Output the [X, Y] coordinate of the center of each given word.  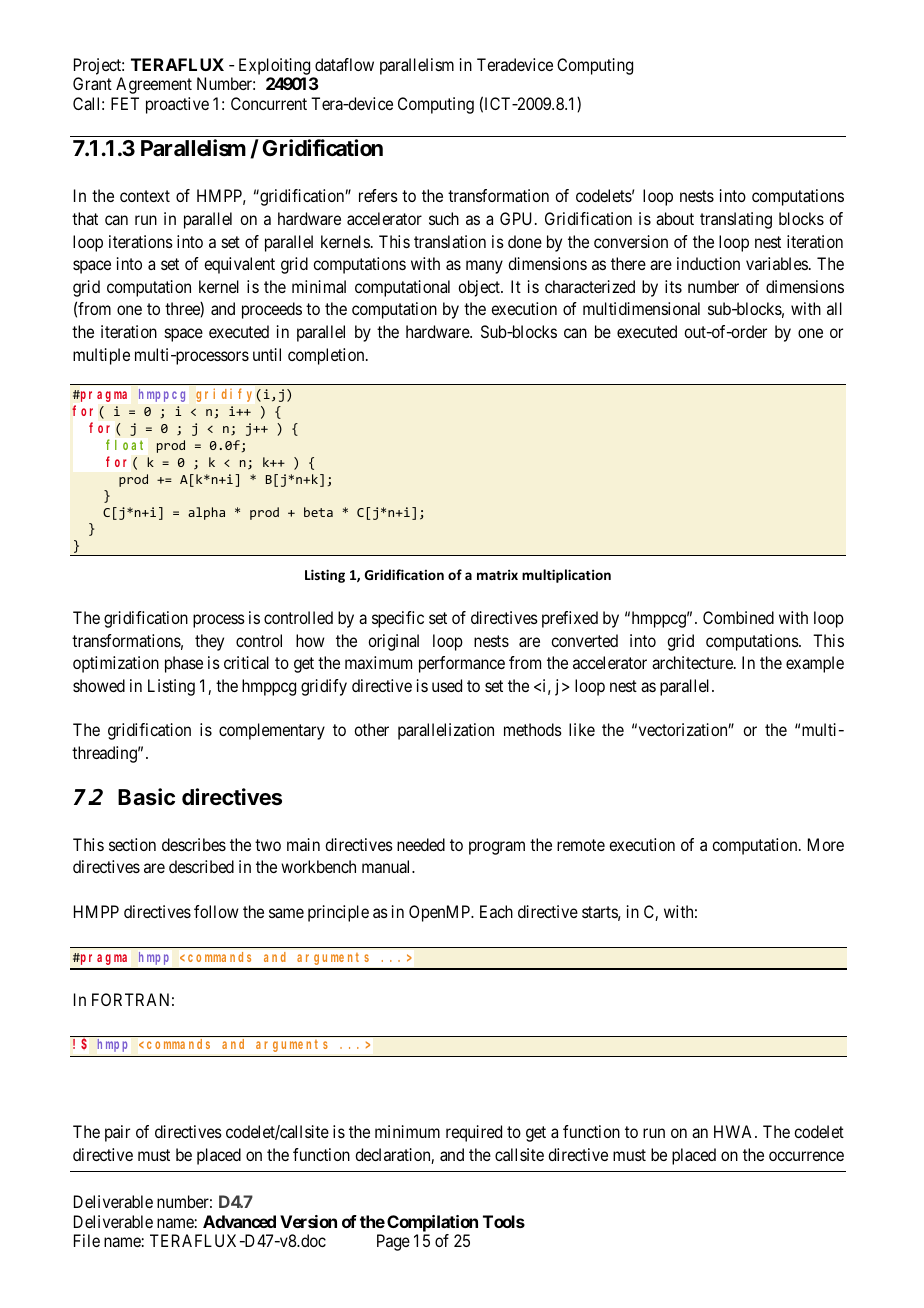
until [267, 354]
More [826, 844]
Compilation [432, 1223]
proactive [177, 105]
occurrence [806, 1156]
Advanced [239, 1221]
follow [216, 911]
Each [496, 911]
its [673, 286]
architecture [693, 662]
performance [462, 664]
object [480, 288]
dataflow [344, 64]
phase [184, 664]
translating [736, 220]
